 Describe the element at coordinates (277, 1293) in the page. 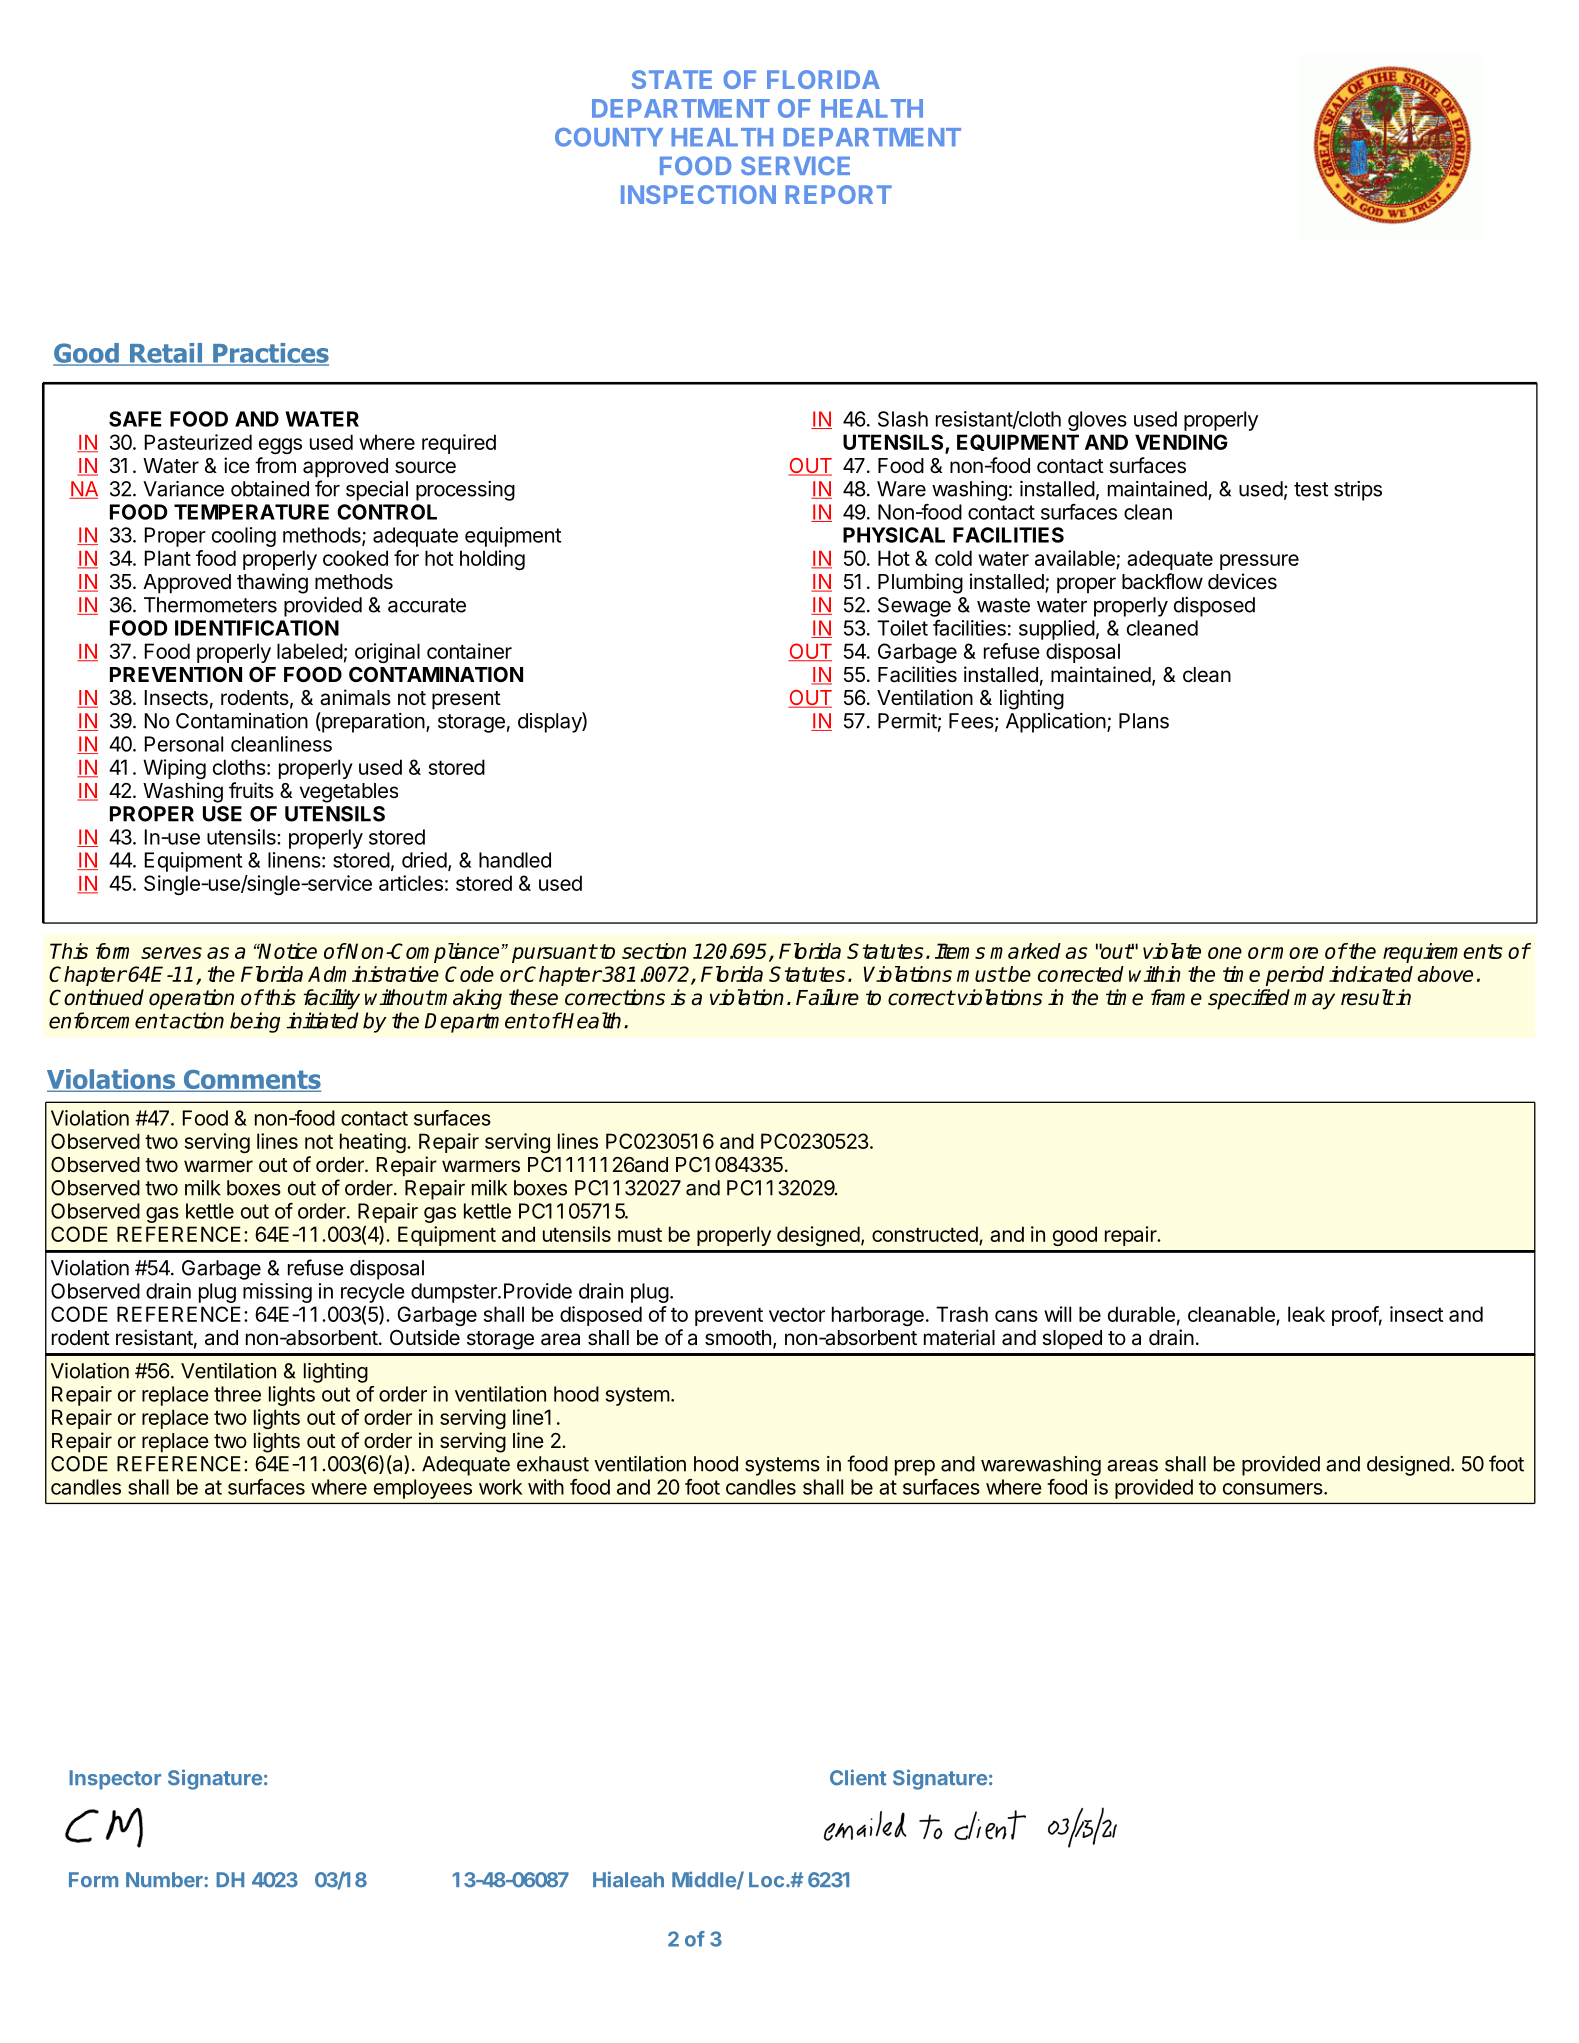

I see `missing` at that location.
